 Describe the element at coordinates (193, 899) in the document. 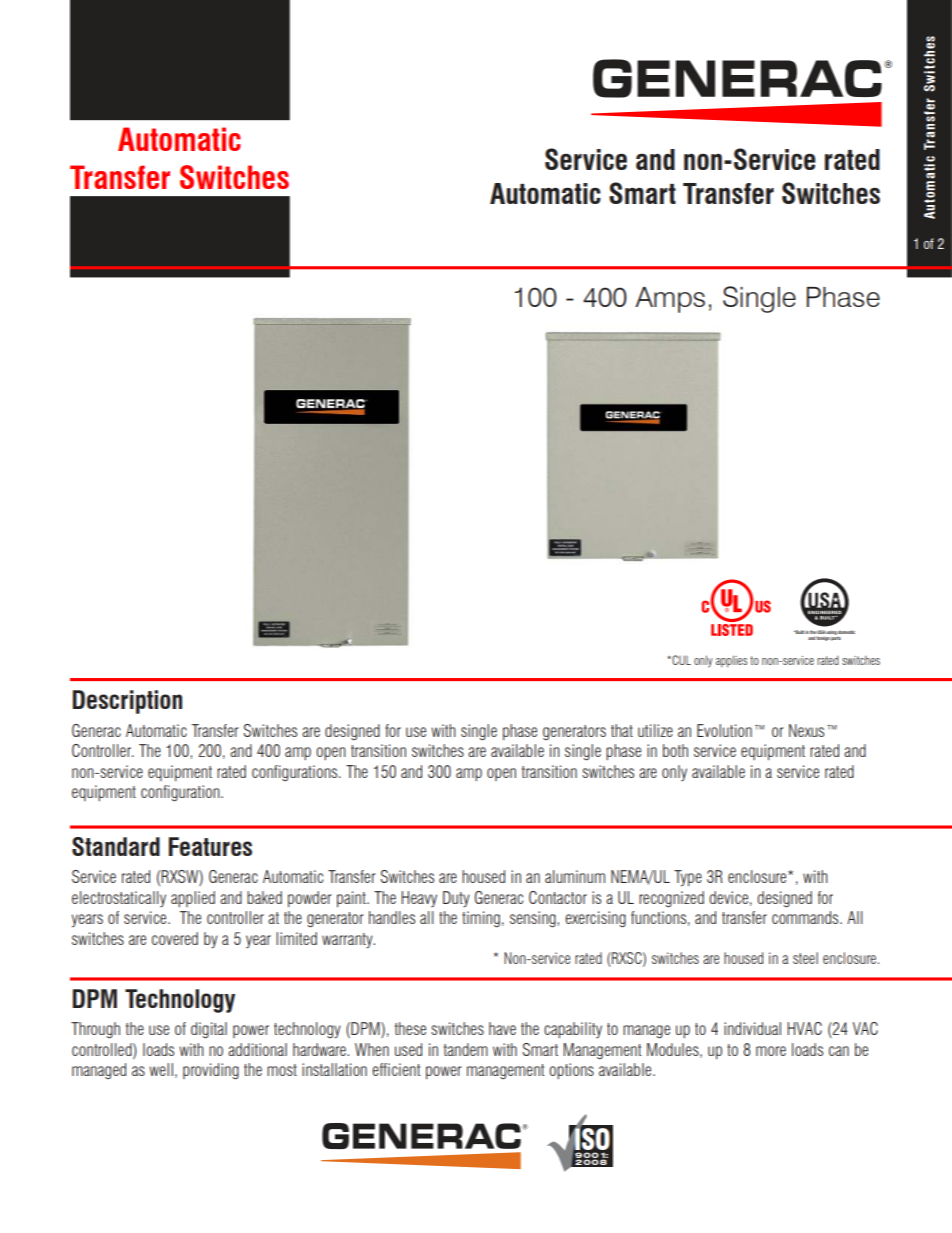

I see `applied` at that location.
